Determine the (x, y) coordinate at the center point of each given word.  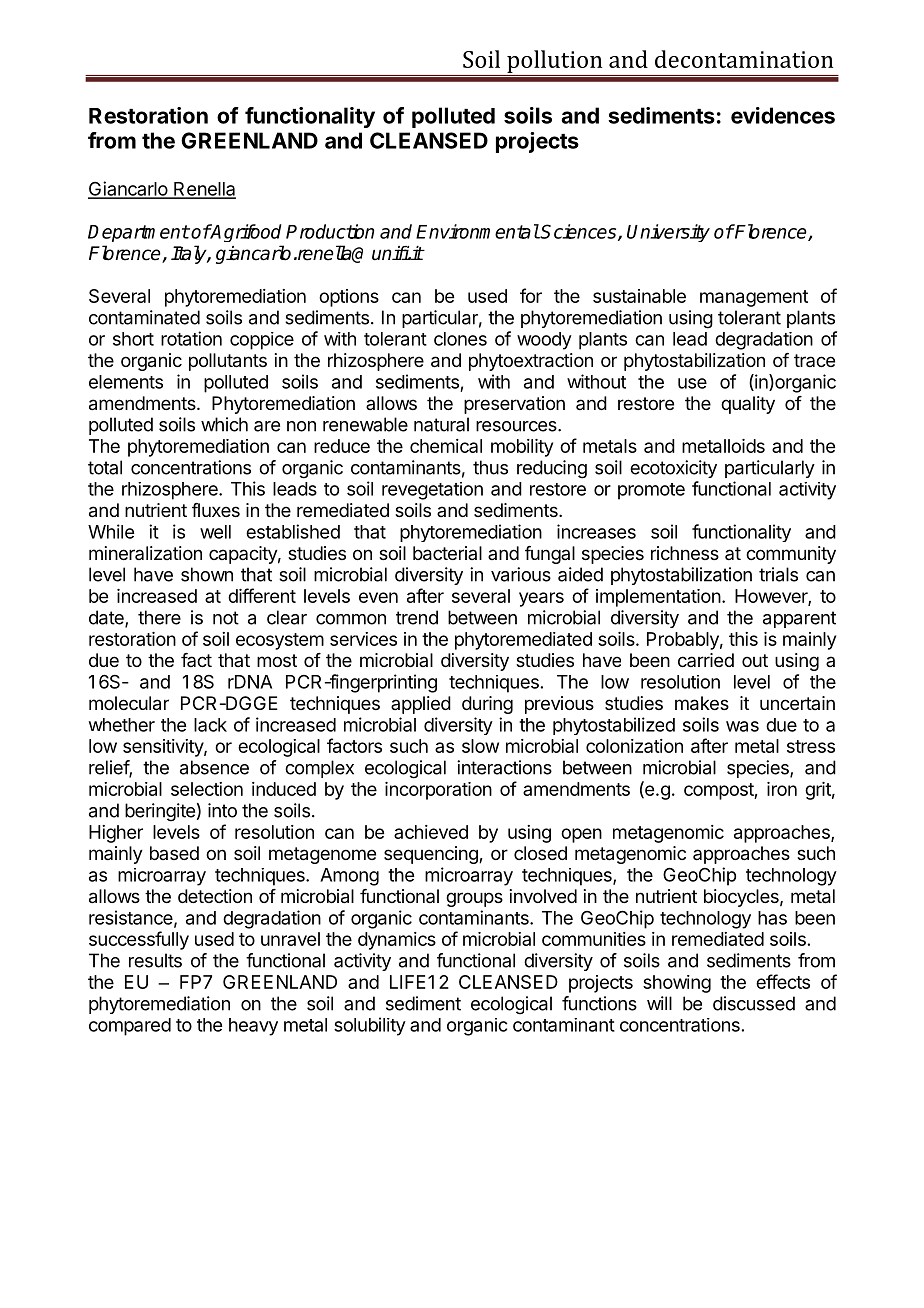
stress (811, 746)
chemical (446, 446)
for (531, 295)
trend (417, 617)
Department (138, 233)
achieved (431, 832)
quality (748, 405)
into (222, 810)
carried (706, 660)
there (159, 617)
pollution (555, 63)
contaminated (144, 317)
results (155, 960)
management (754, 298)
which (224, 424)
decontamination (744, 59)
